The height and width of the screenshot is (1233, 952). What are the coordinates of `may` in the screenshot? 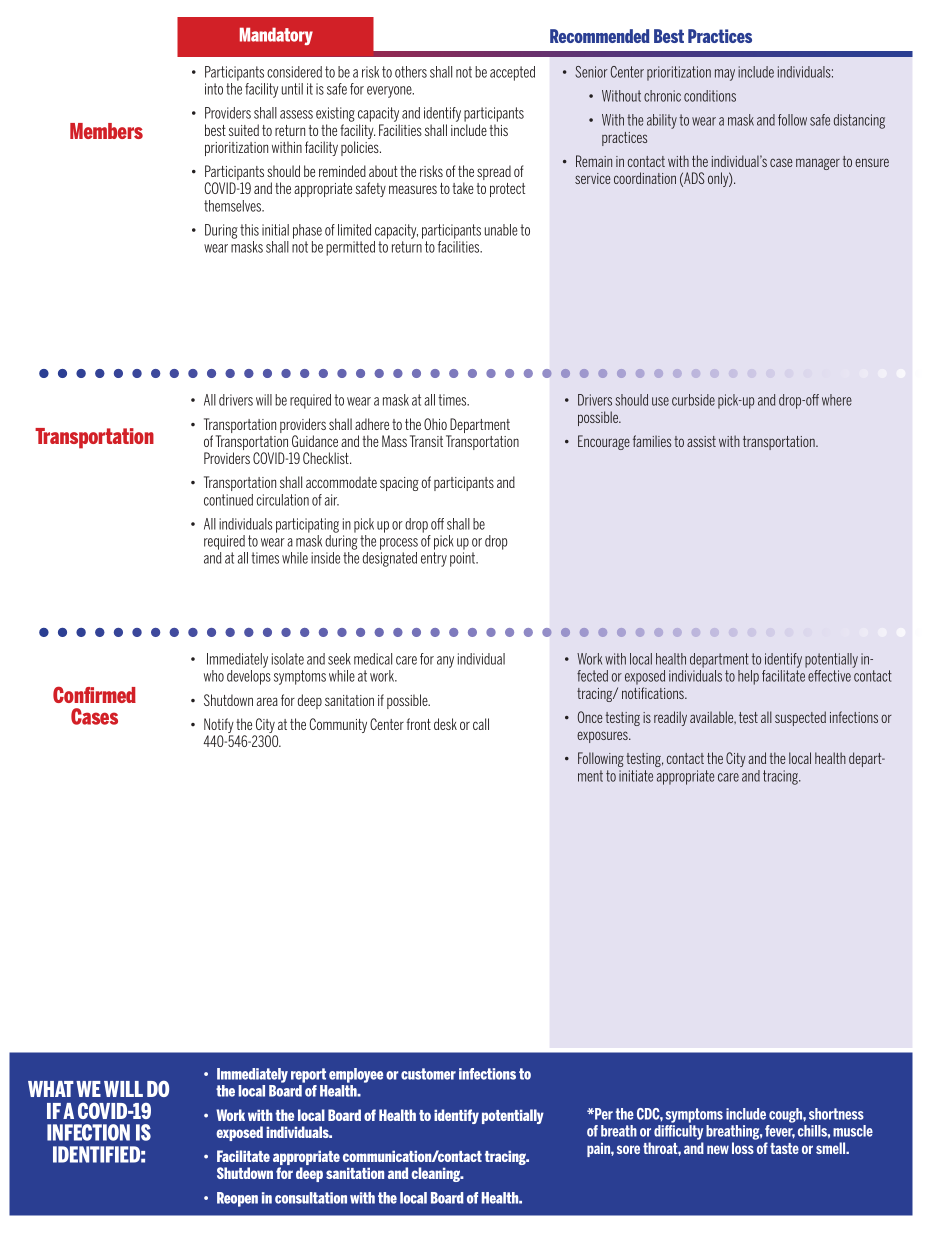 It's located at (725, 75).
